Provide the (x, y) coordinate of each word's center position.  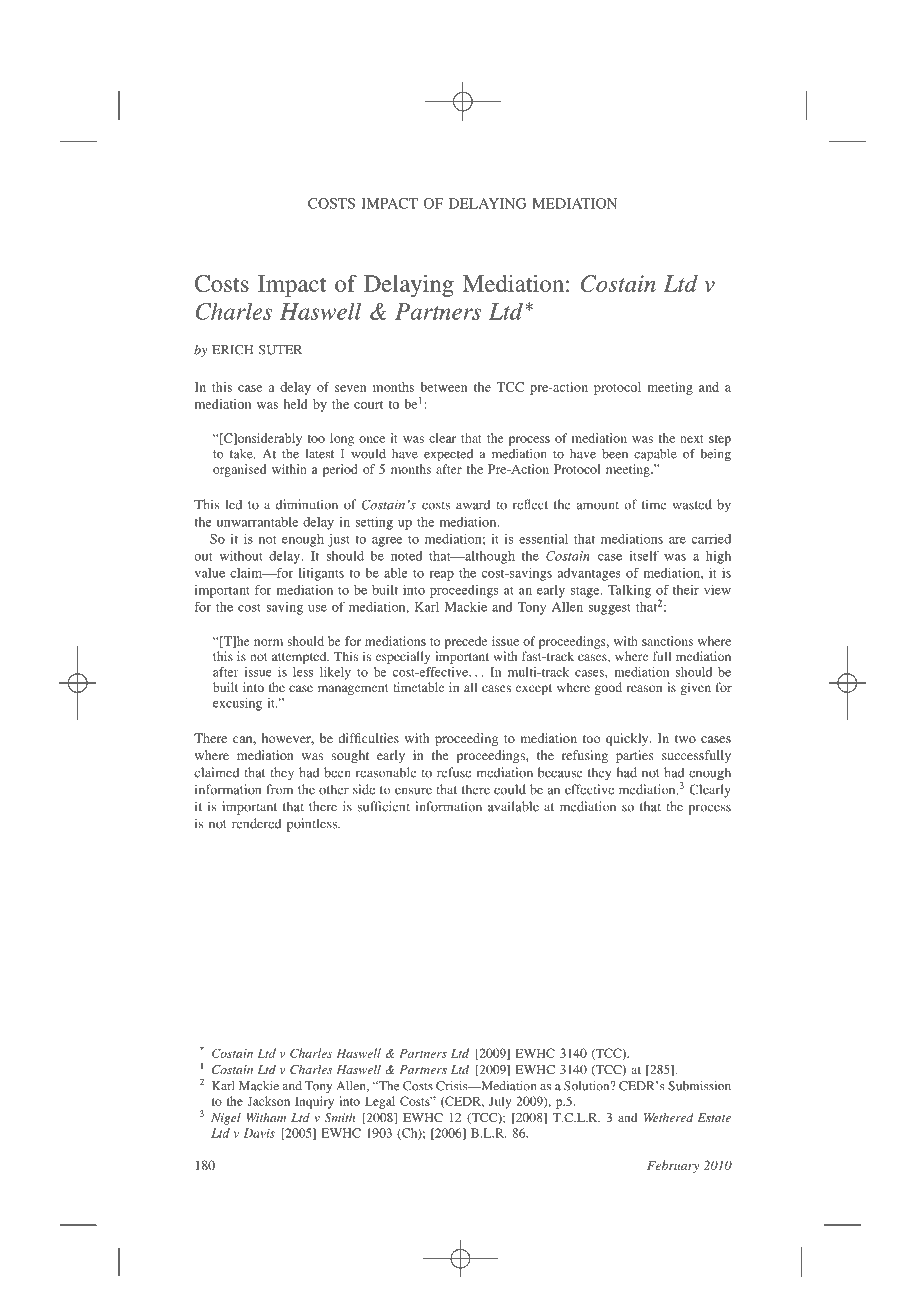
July (500, 1102)
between (444, 387)
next (692, 439)
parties (634, 756)
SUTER (280, 350)
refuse (454, 772)
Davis (259, 1133)
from (280, 789)
